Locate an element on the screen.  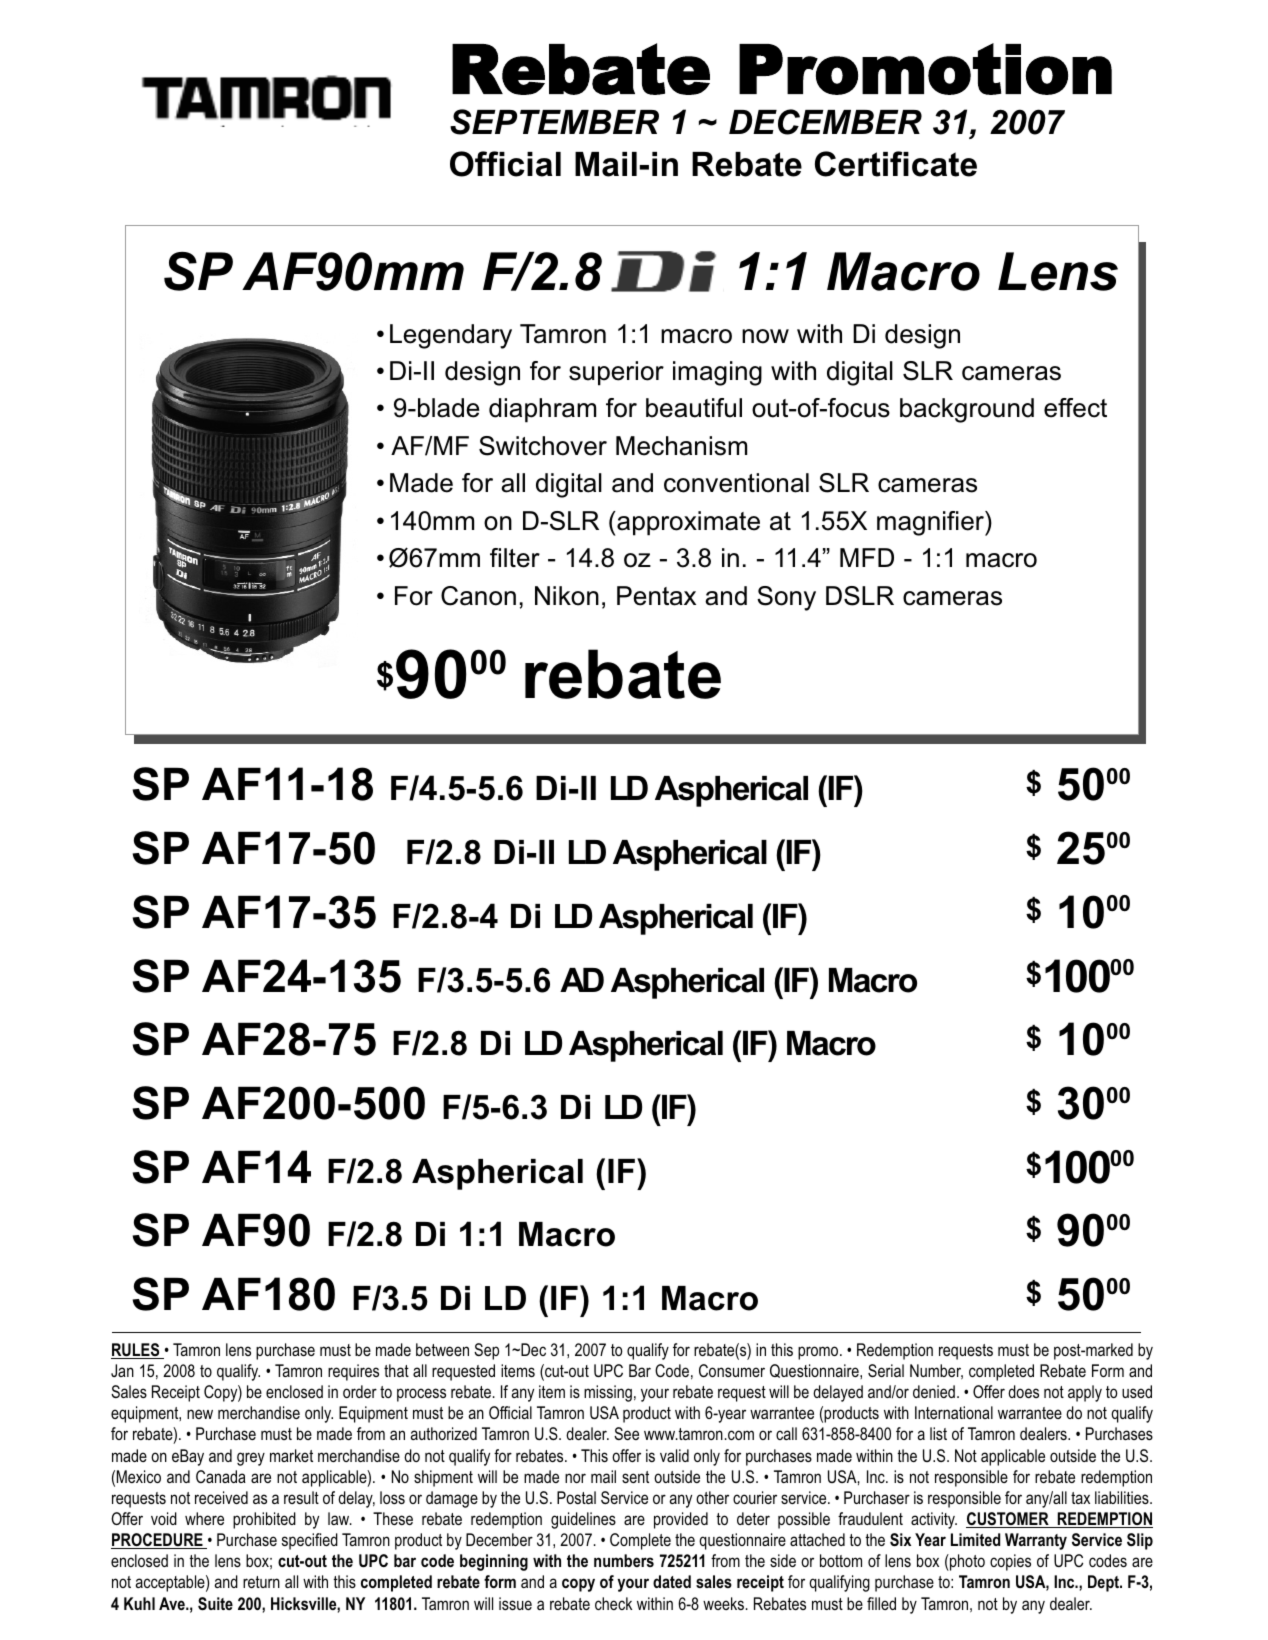
Pentax is located at coordinates (656, 596).
